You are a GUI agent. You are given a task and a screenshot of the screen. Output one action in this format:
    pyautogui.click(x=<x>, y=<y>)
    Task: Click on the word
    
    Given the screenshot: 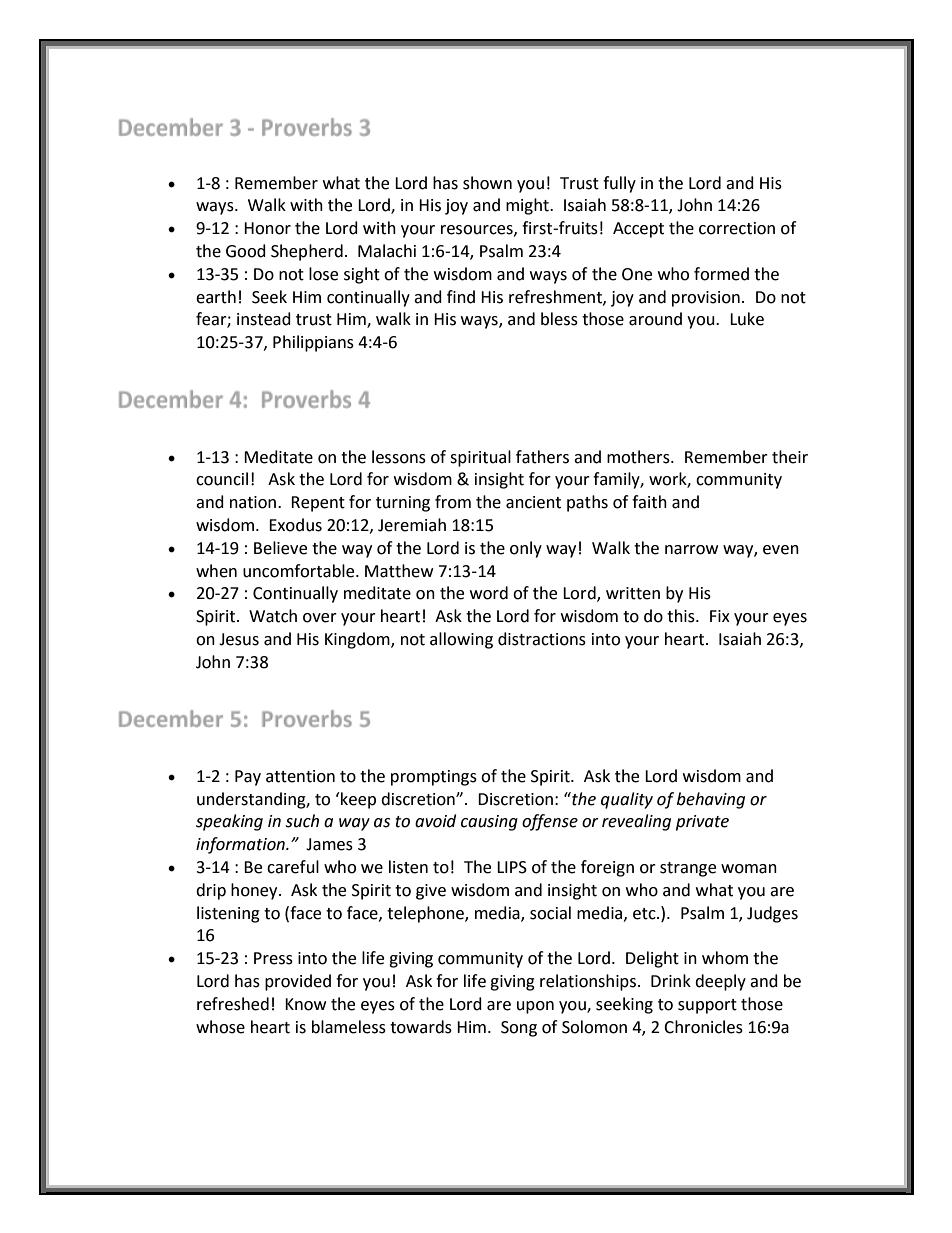 What is the action you would take?
    pyautogui.click(x=489, y=593)
